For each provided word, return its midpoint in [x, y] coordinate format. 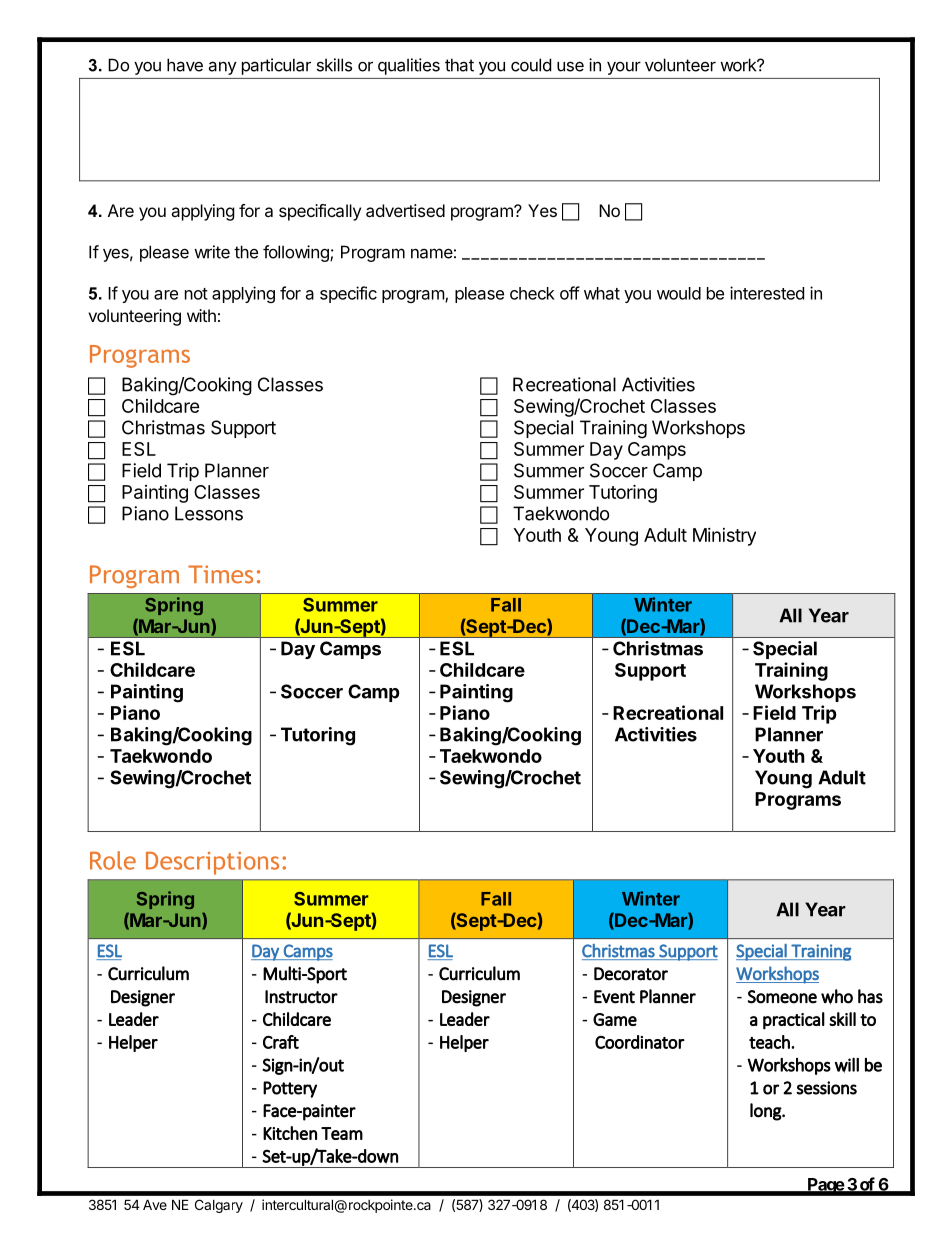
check [532, 293]
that [459, 65]
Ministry [724, 537]
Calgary [219, 1206]
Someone [782, 997]
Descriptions [212, 863]
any [222, 68]
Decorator [631, 974]
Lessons [209, 513]
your [624, 68]
